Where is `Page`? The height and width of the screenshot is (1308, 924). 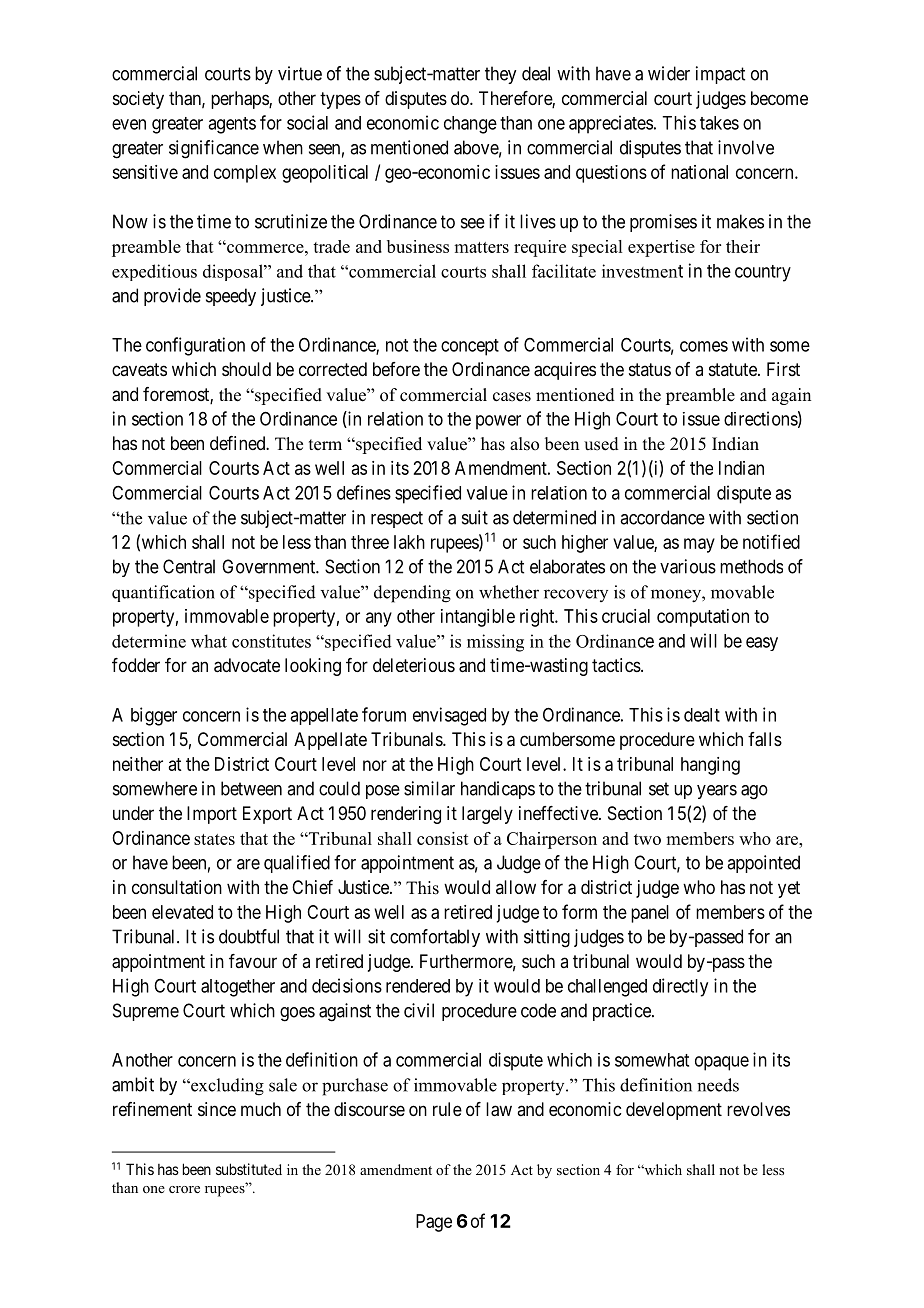 Page is located at coordinates (434, 1223).
